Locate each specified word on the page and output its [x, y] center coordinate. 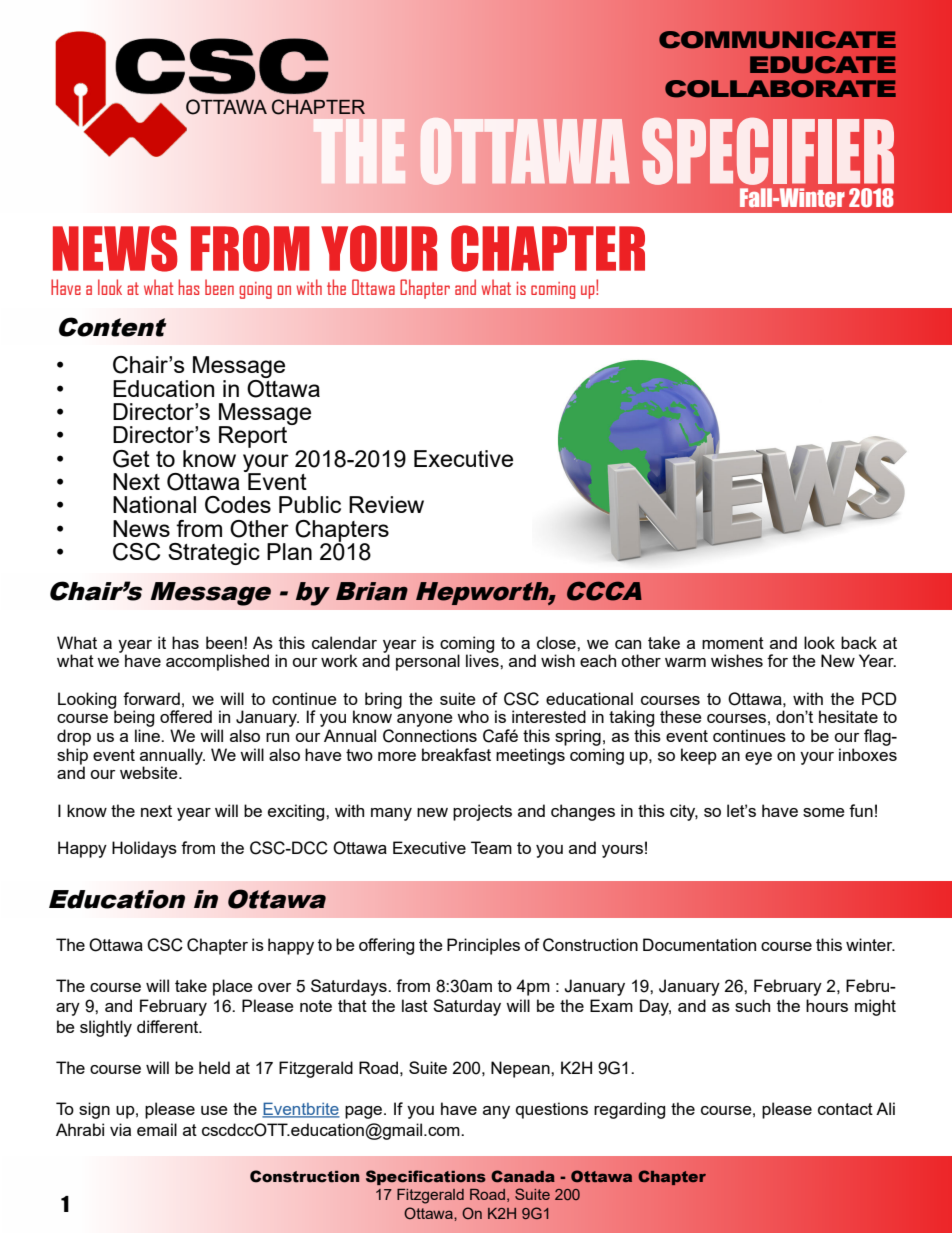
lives [483, 660]
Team [491, 847]
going [255, 290]
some [824, 812]
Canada [523, 1176]
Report [254, 436]
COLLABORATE [780, 89]
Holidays [144, 849]
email [157, 1129]
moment [733, 643]
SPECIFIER [768, 151]
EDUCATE [823, 65]
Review [386, 504]
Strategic [214, 554]
